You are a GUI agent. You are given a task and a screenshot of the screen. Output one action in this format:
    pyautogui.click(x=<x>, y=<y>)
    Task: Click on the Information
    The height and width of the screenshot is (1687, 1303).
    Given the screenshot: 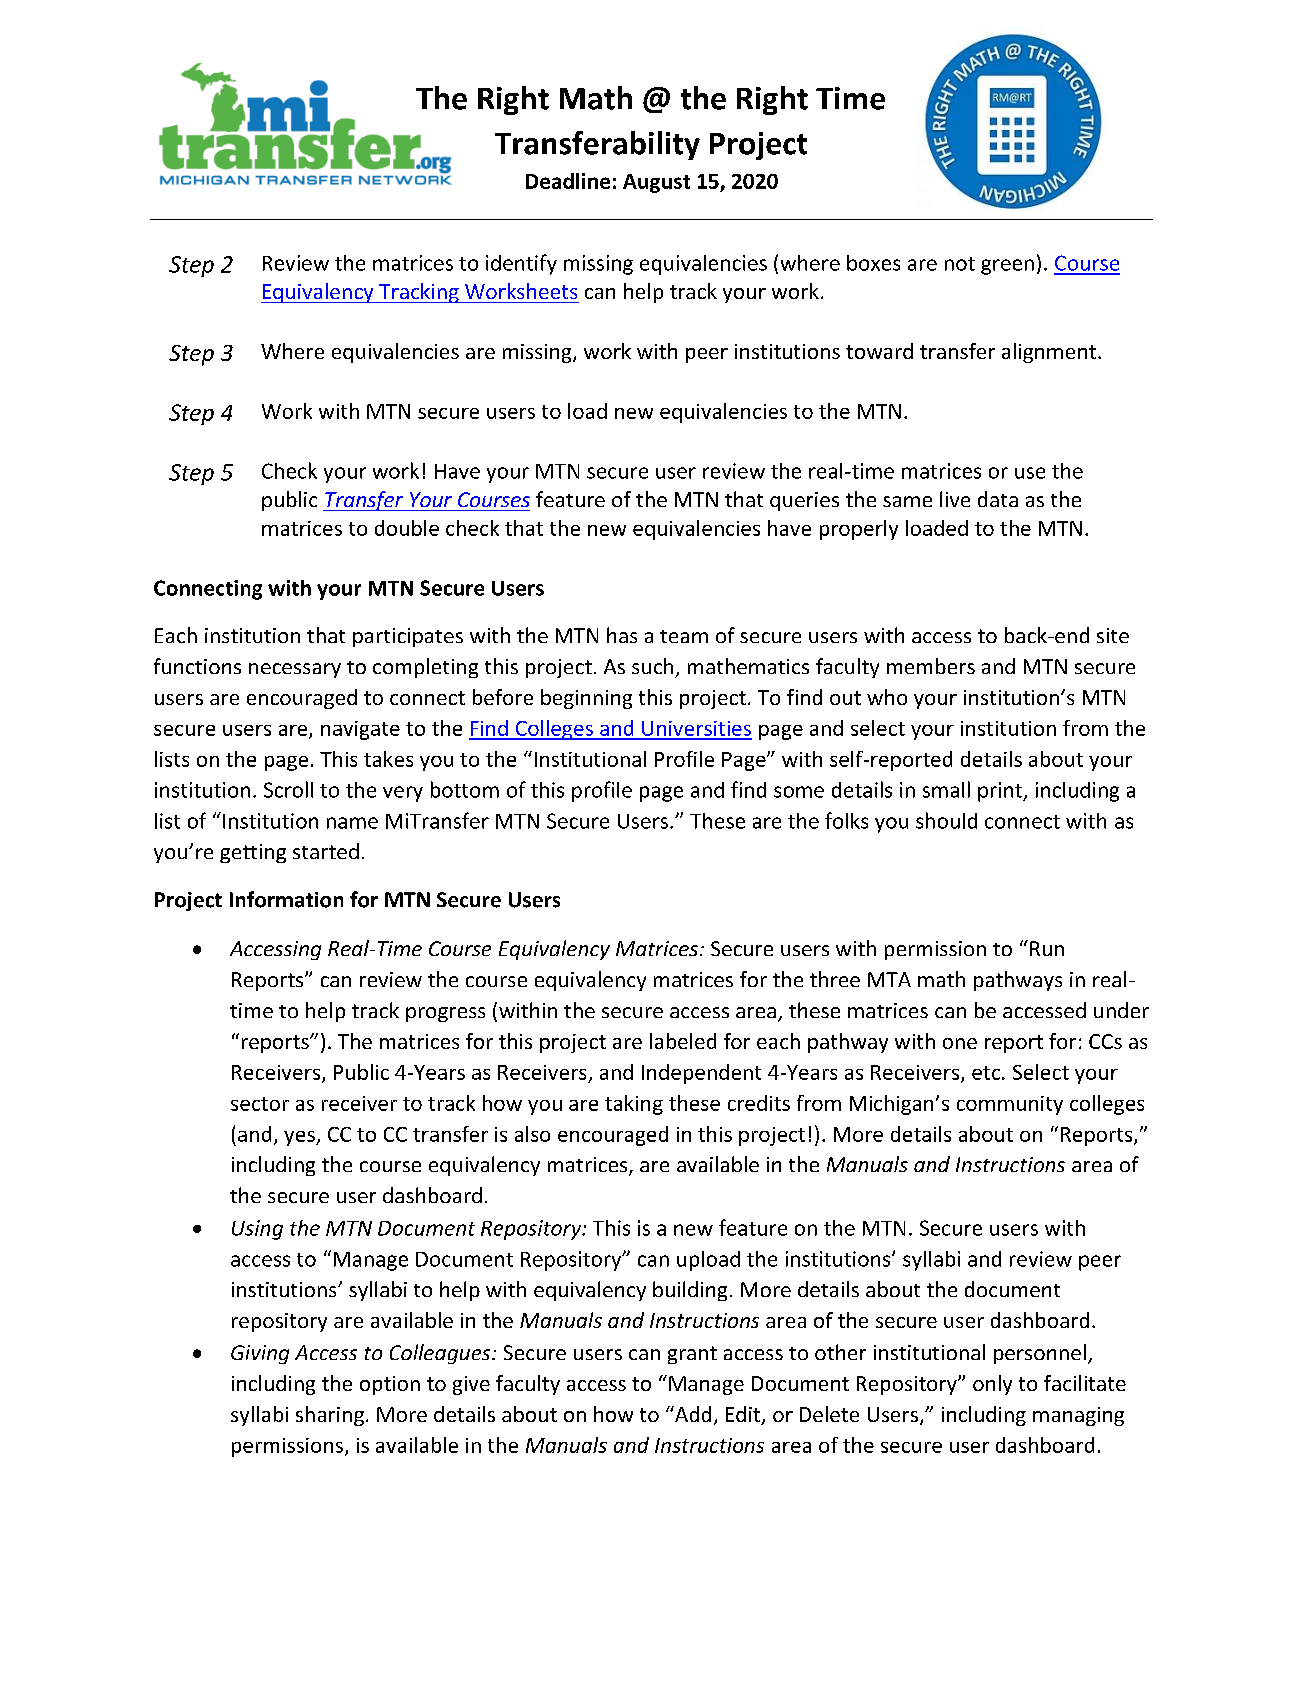 What is the action you would take?
    pyautogui.click(x=286, y=899)
